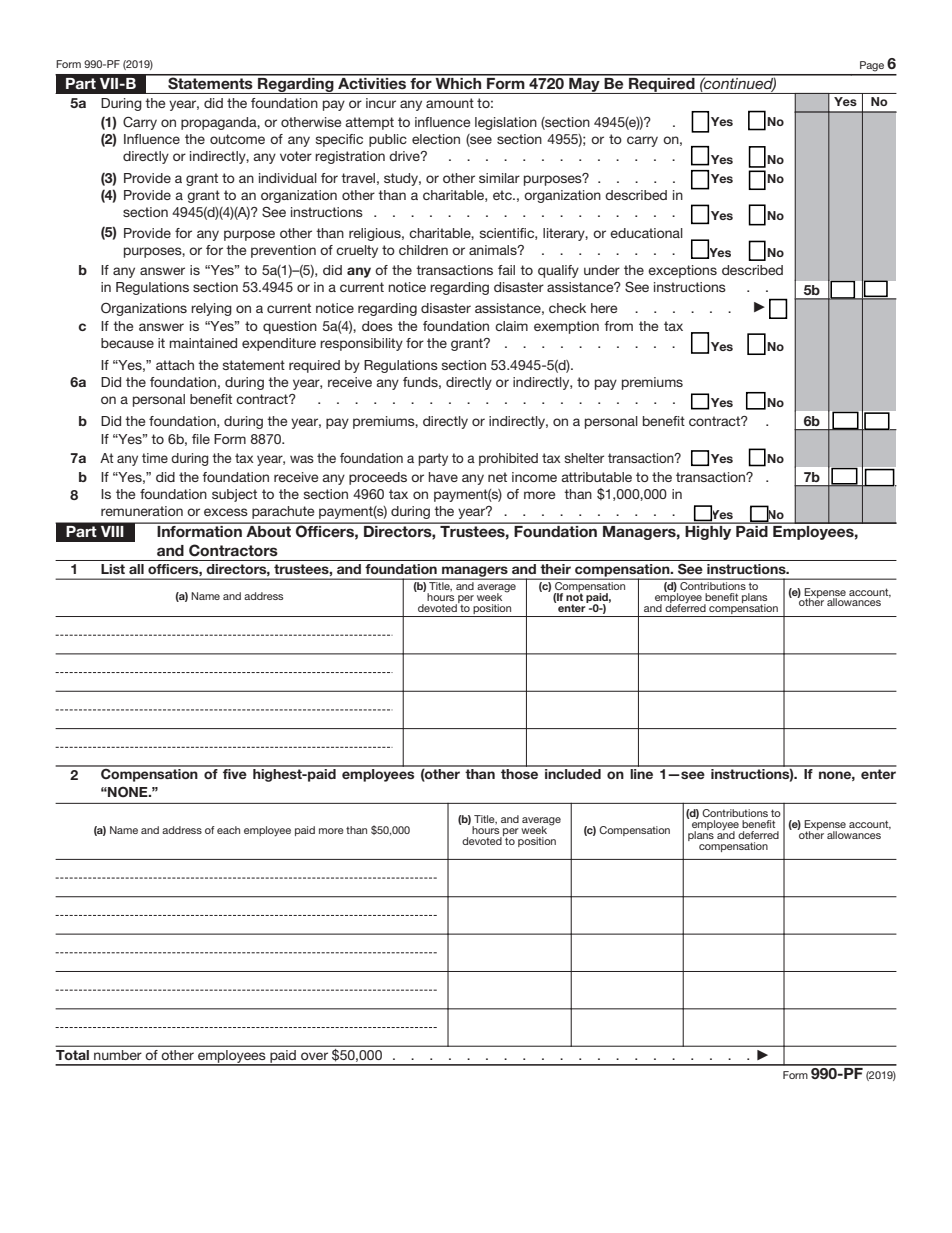 The height and width of the screenshot is (1233, 952). What do you see at coordinates (534, 477) in the screenshot?
I see `income` at bounding box center [534, 477].
